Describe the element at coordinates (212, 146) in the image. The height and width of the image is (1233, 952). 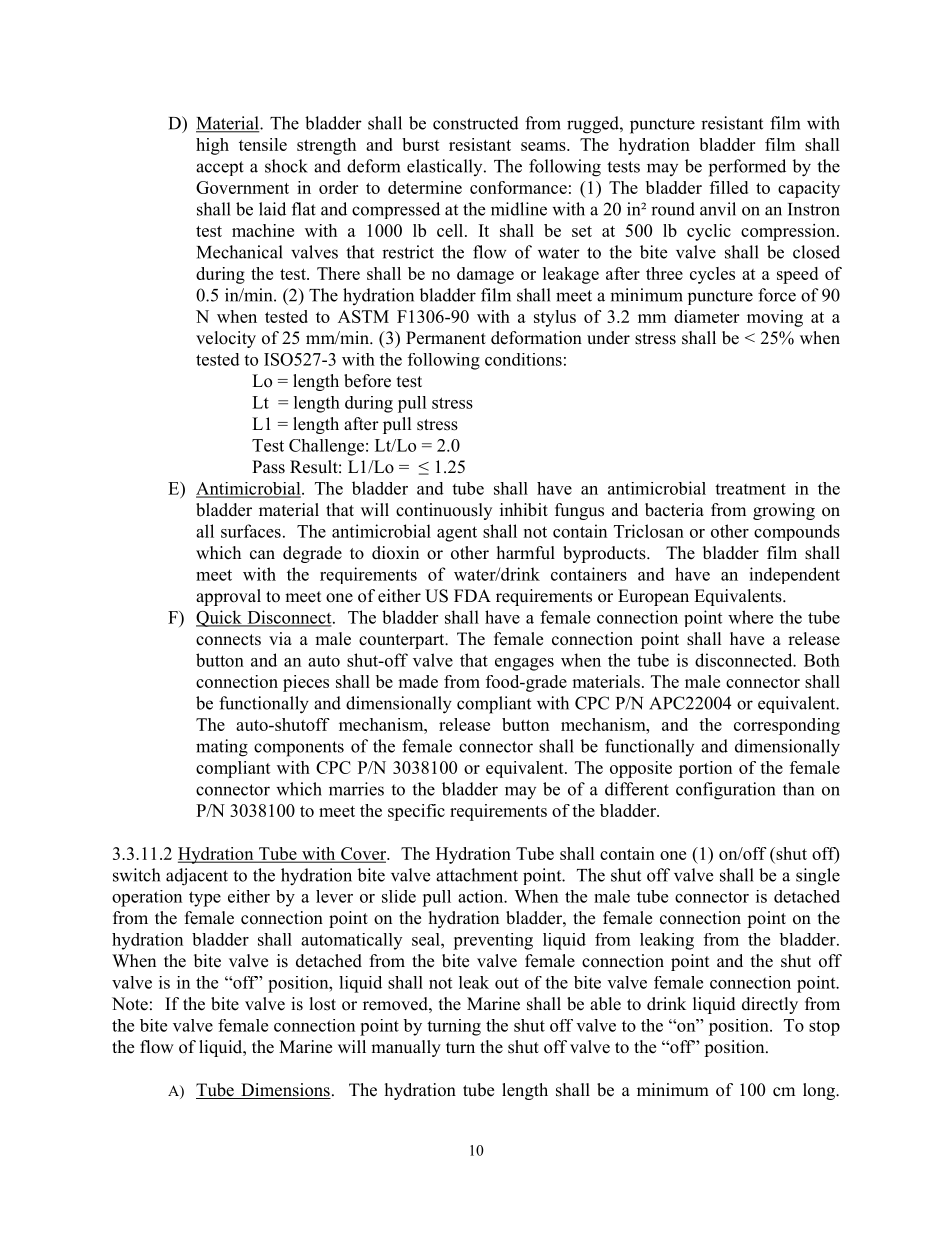
I see `high` at that location.
